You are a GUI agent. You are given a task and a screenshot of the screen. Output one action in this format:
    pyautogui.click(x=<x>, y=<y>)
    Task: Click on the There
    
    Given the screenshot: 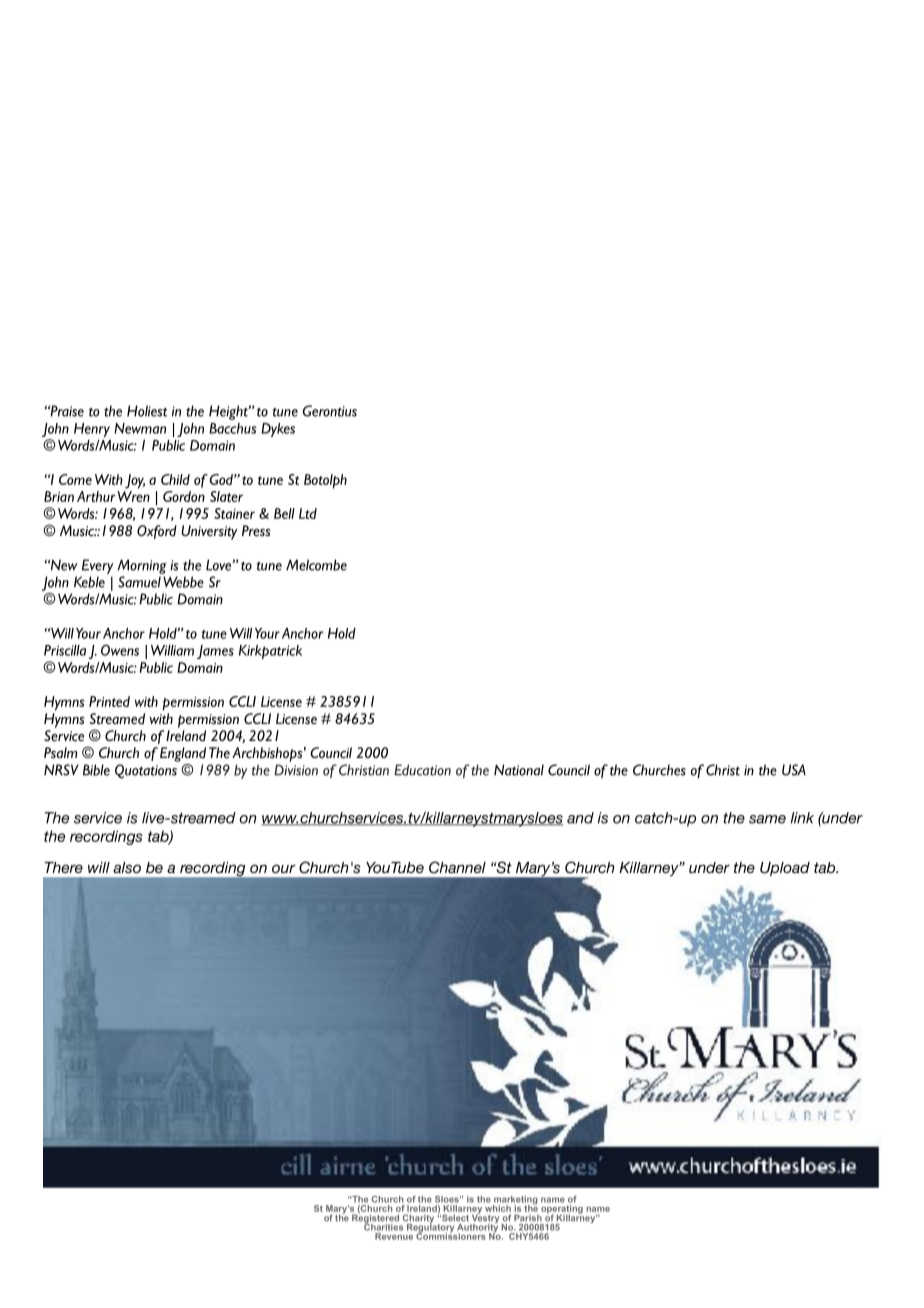 What is the action you would take?
    pyautogui.click(x=64, y=867)
